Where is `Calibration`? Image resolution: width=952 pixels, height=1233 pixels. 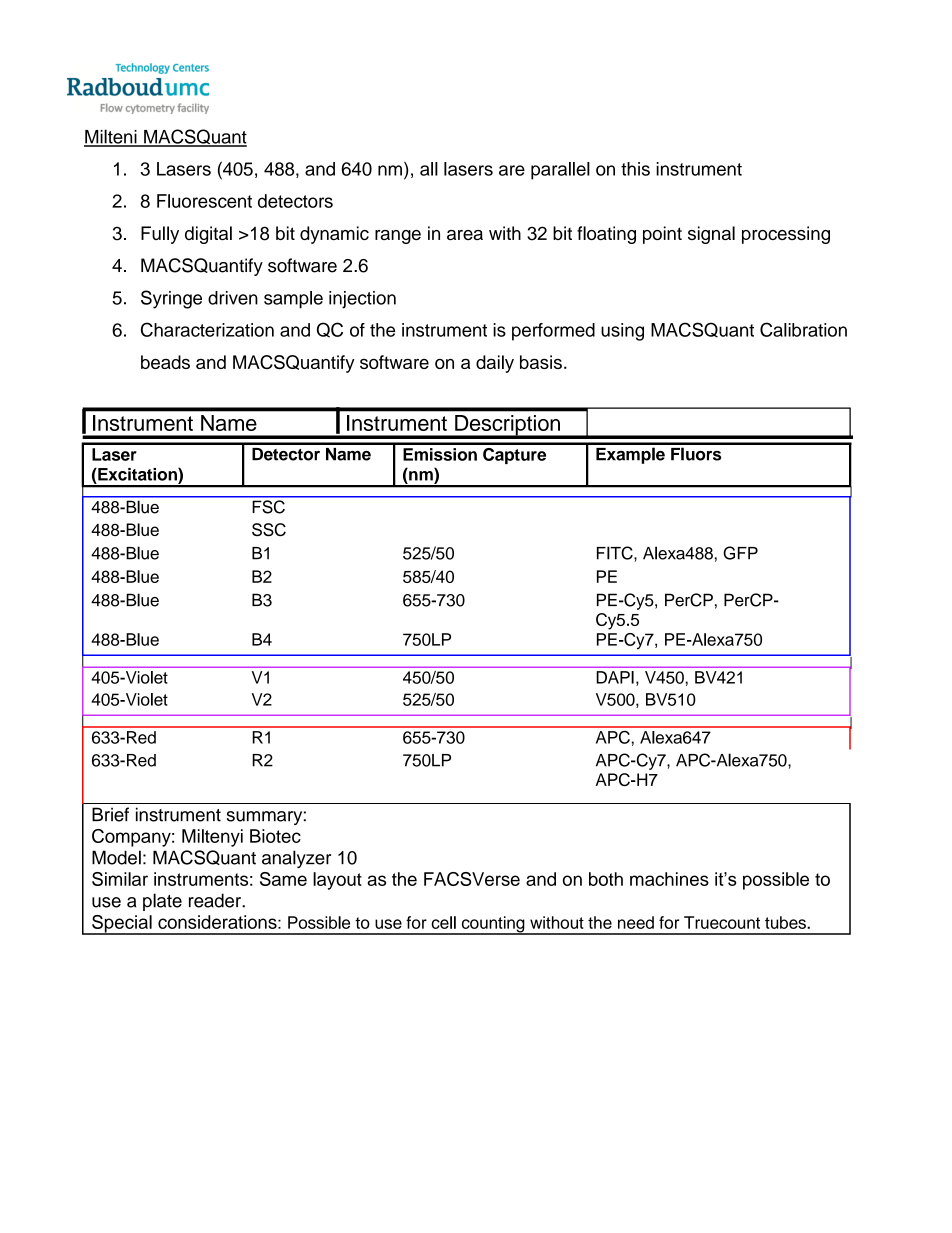 Calibration is located at coordinates (803, 329).
